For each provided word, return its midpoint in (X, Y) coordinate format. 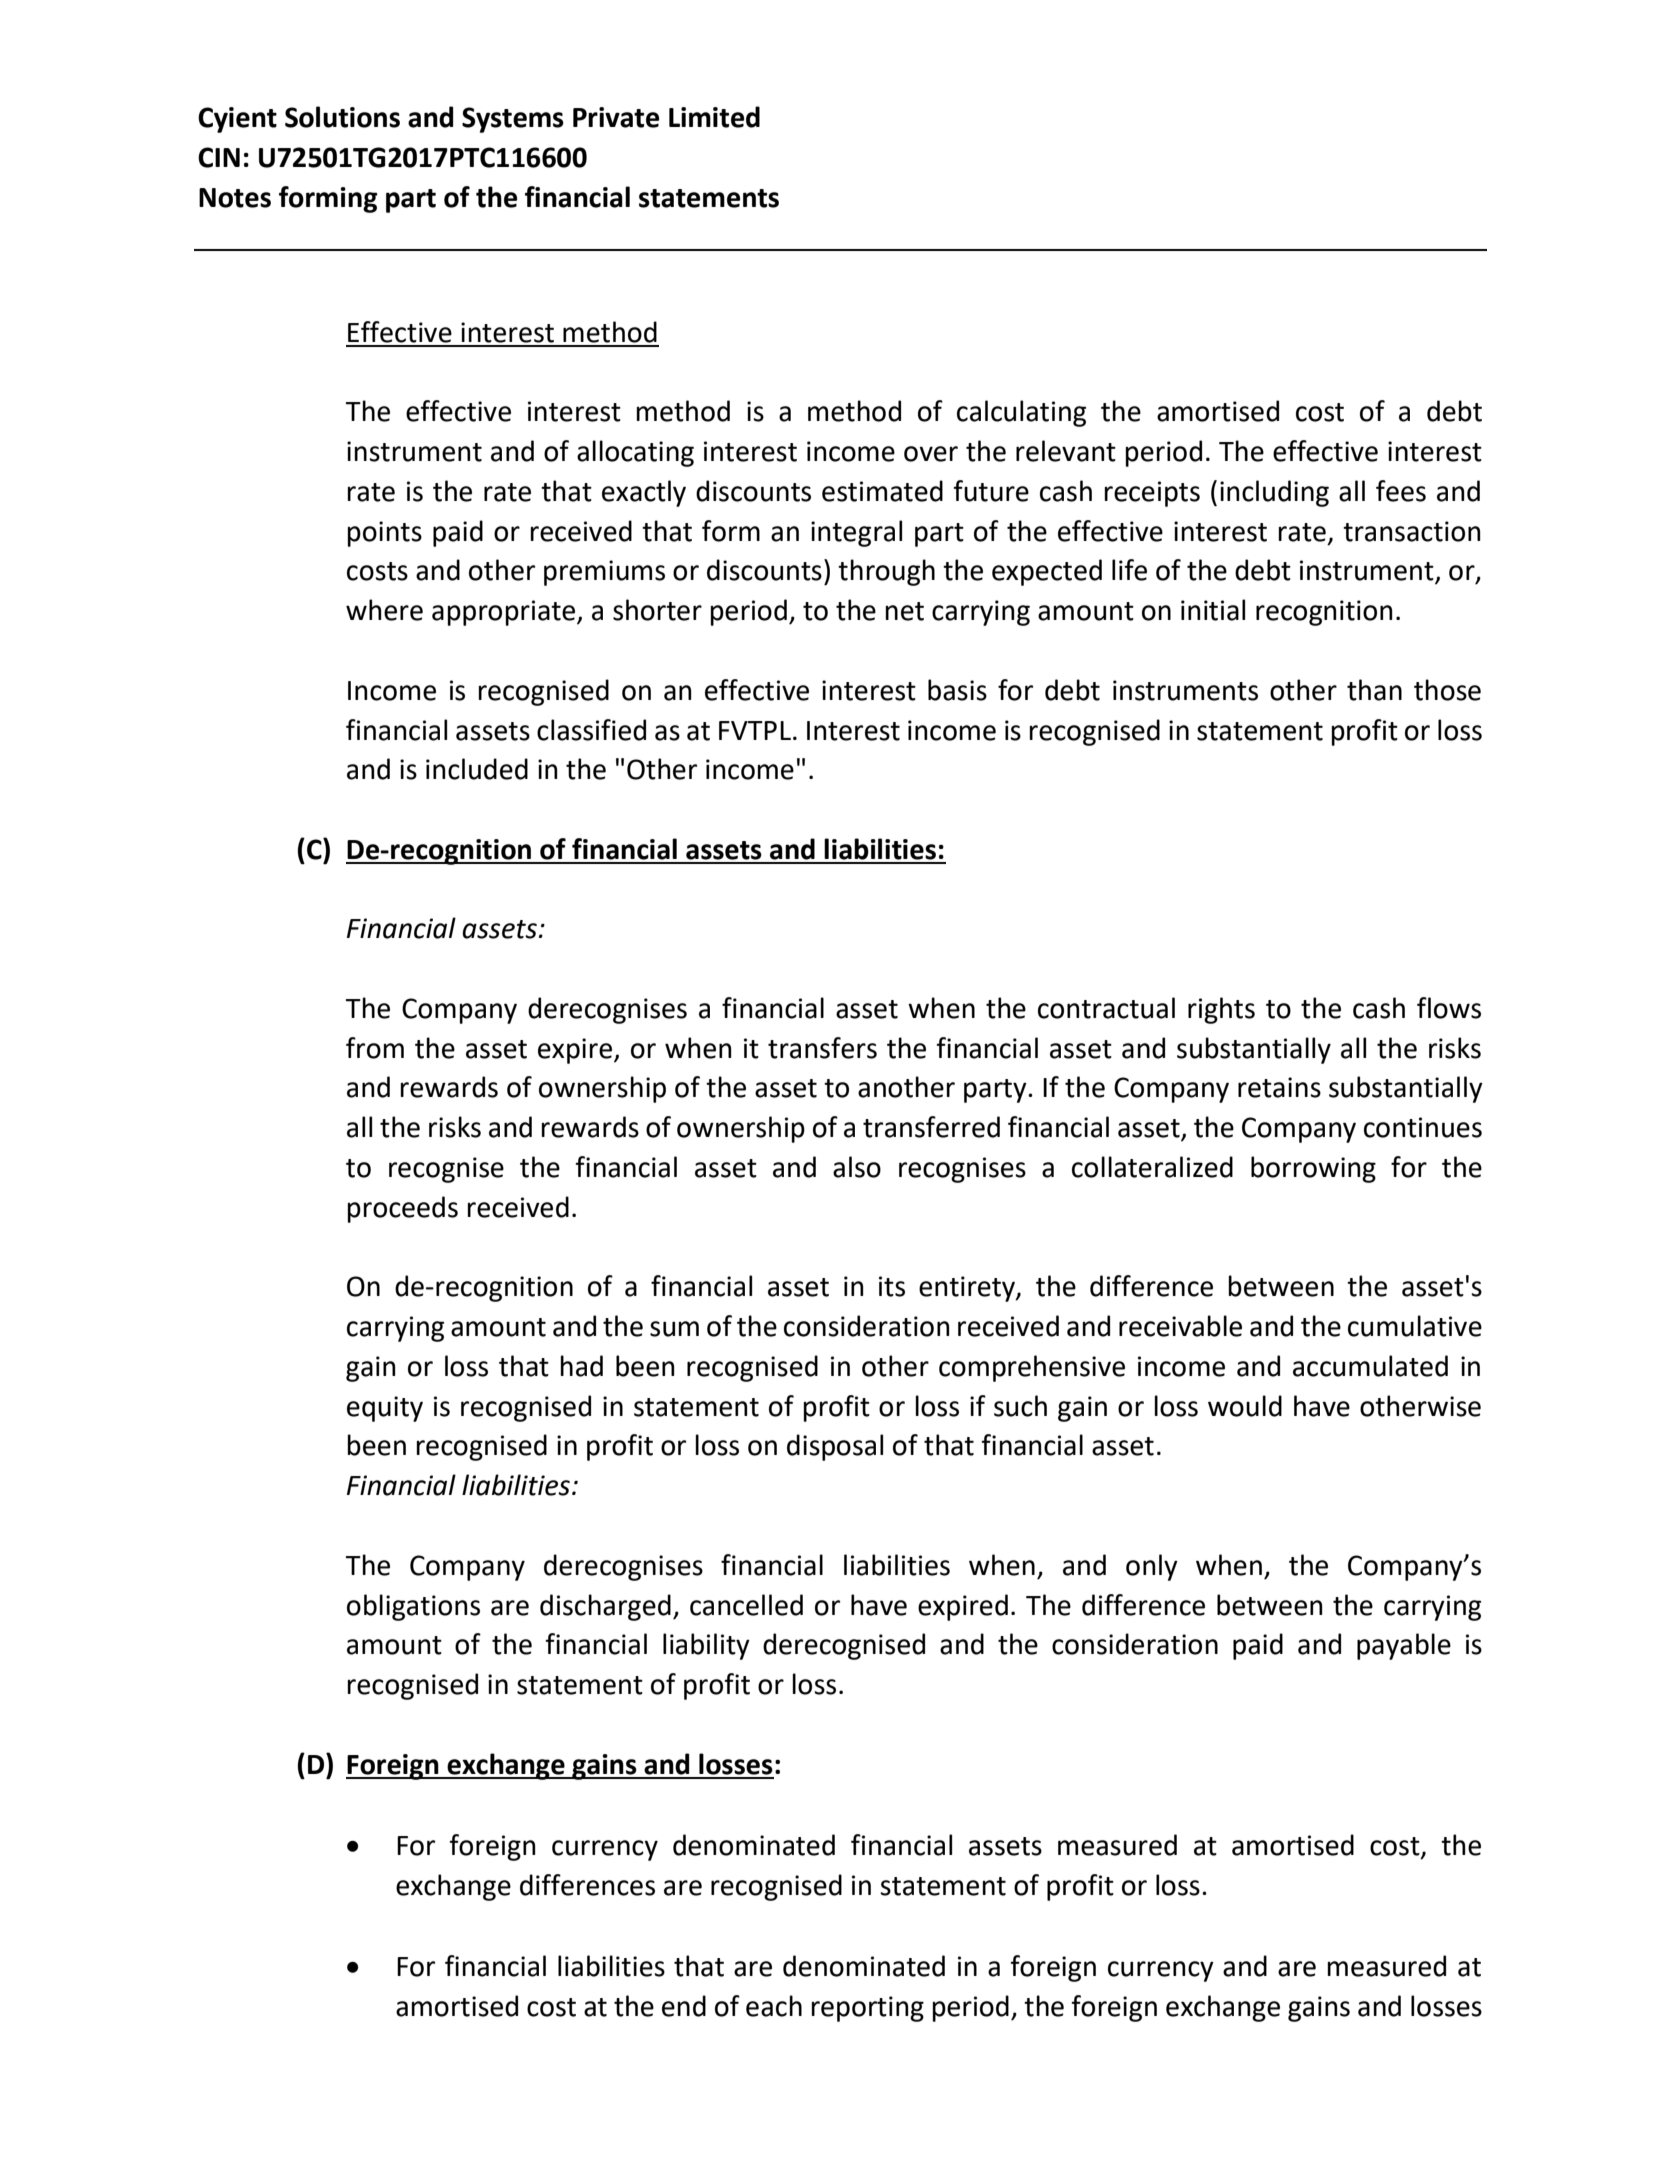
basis (957, 690)
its (892, 1286)
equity (385, 1409)
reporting (867, 2009)
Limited (714, 117)
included (477, 769)
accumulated (1370, 1366)
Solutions (342, 117)
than (1374, 690)
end (684, 2006)
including (1274, 493)
